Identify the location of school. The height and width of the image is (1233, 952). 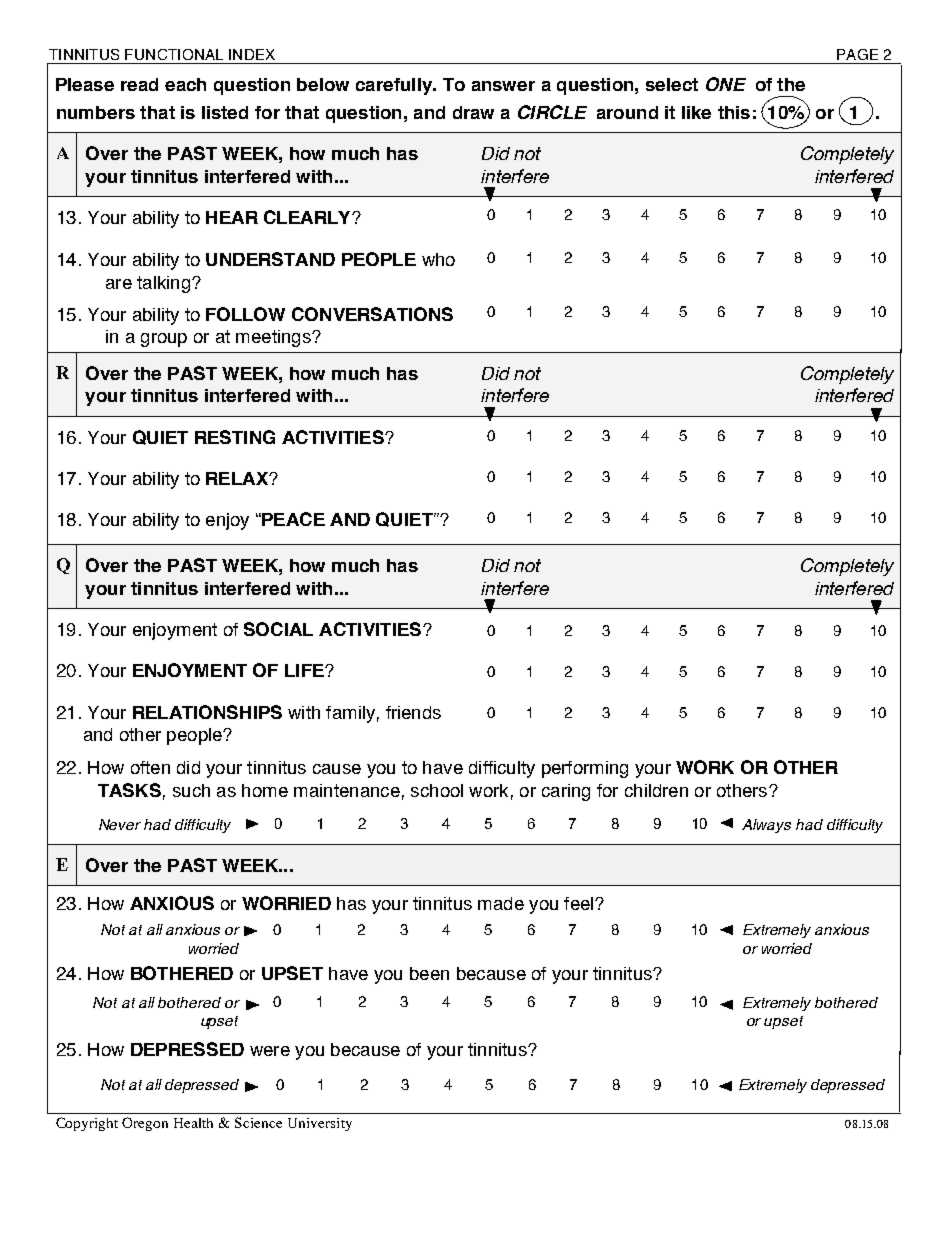
(437, 790).
